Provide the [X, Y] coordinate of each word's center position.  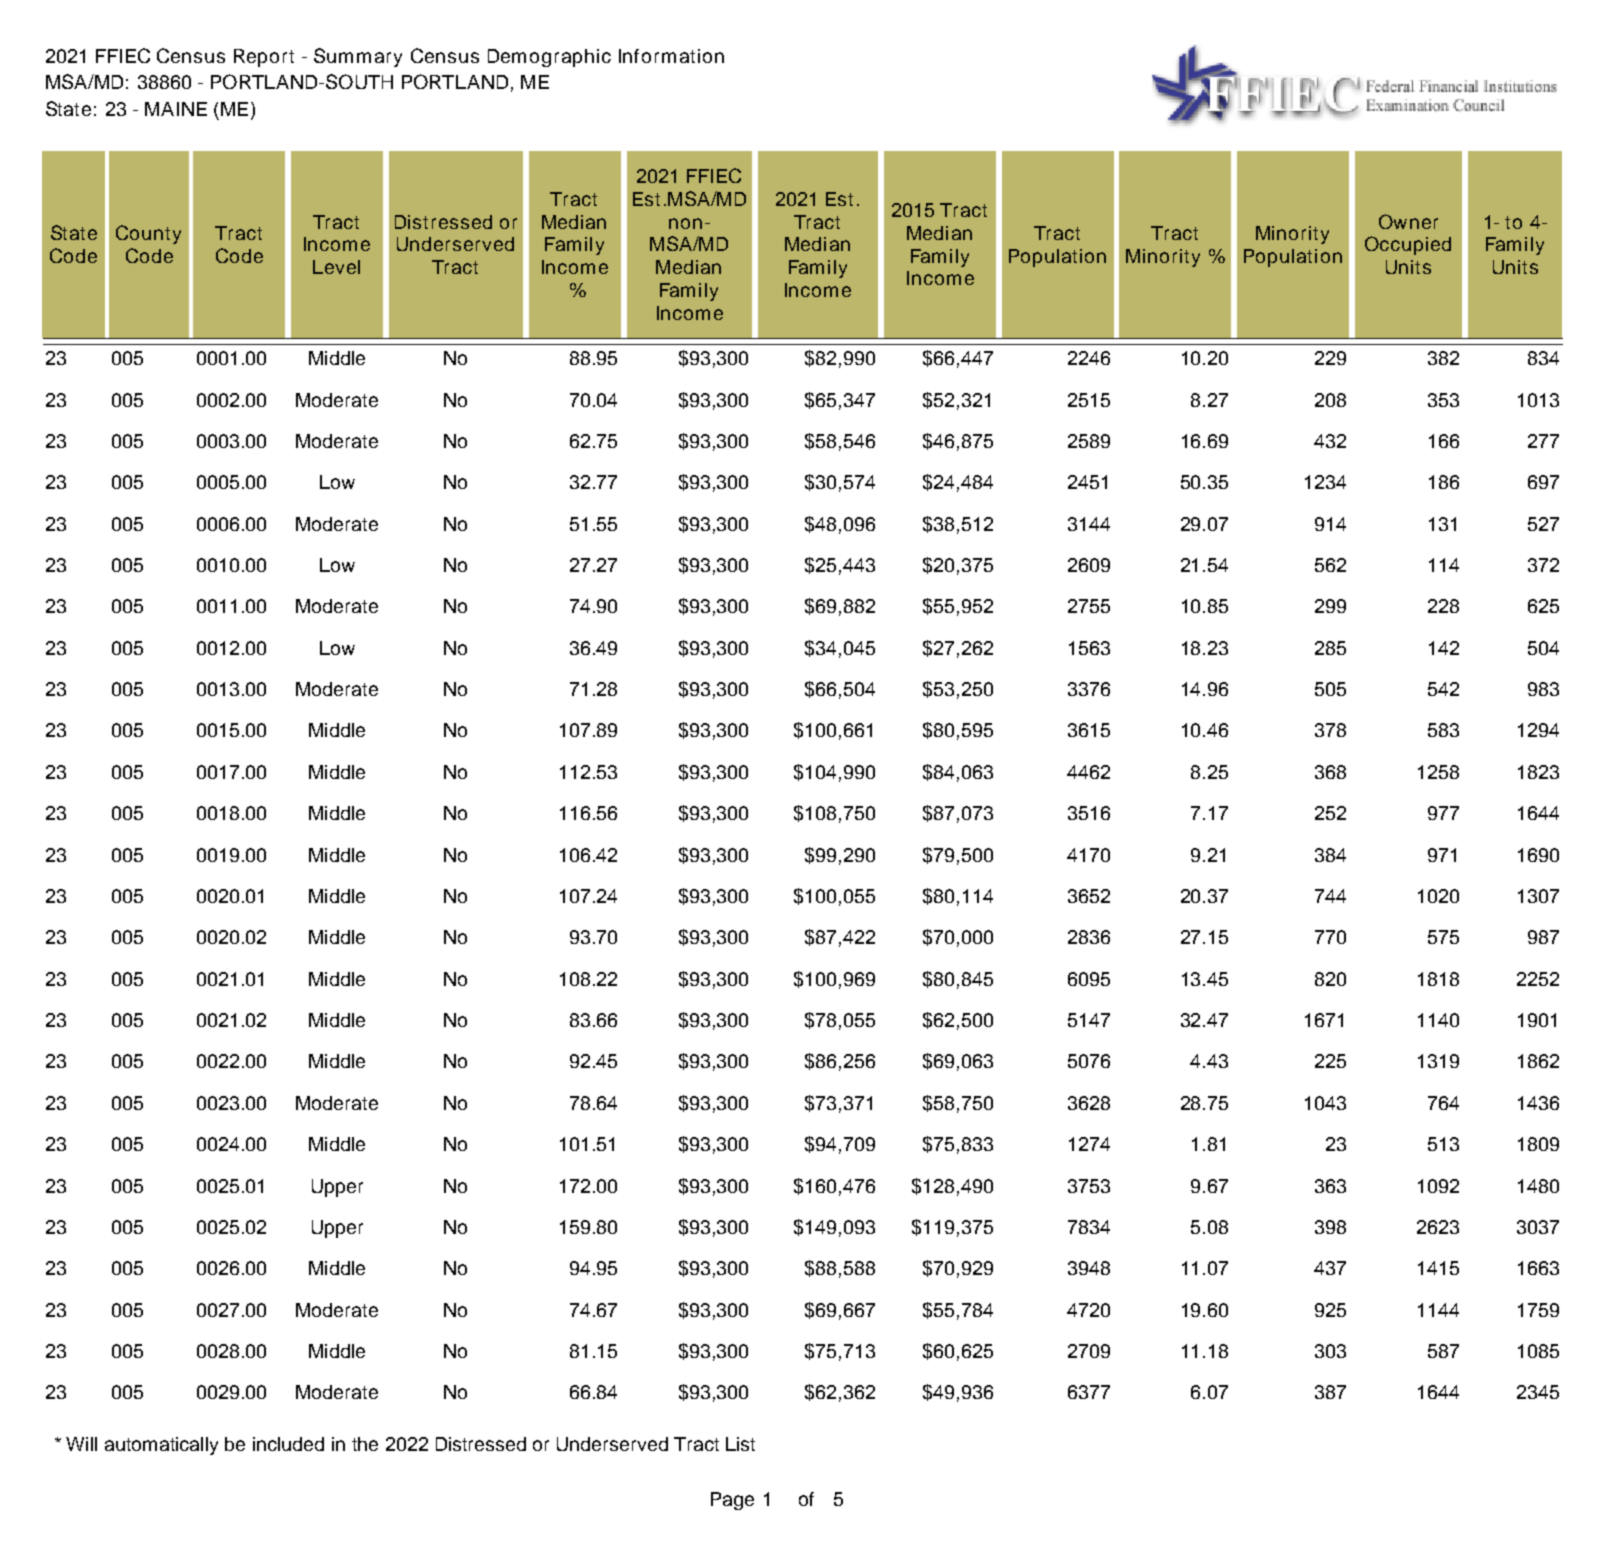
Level [336, 267]
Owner [1408, 221]
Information [671, 56]
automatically [161, 1446]
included [288, 1444]
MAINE [176, 109]
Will [81, 1444]
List [740, 1444]
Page [732, 1501]
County [148, 234]
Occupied [1408, 245]
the [365, 1444]
